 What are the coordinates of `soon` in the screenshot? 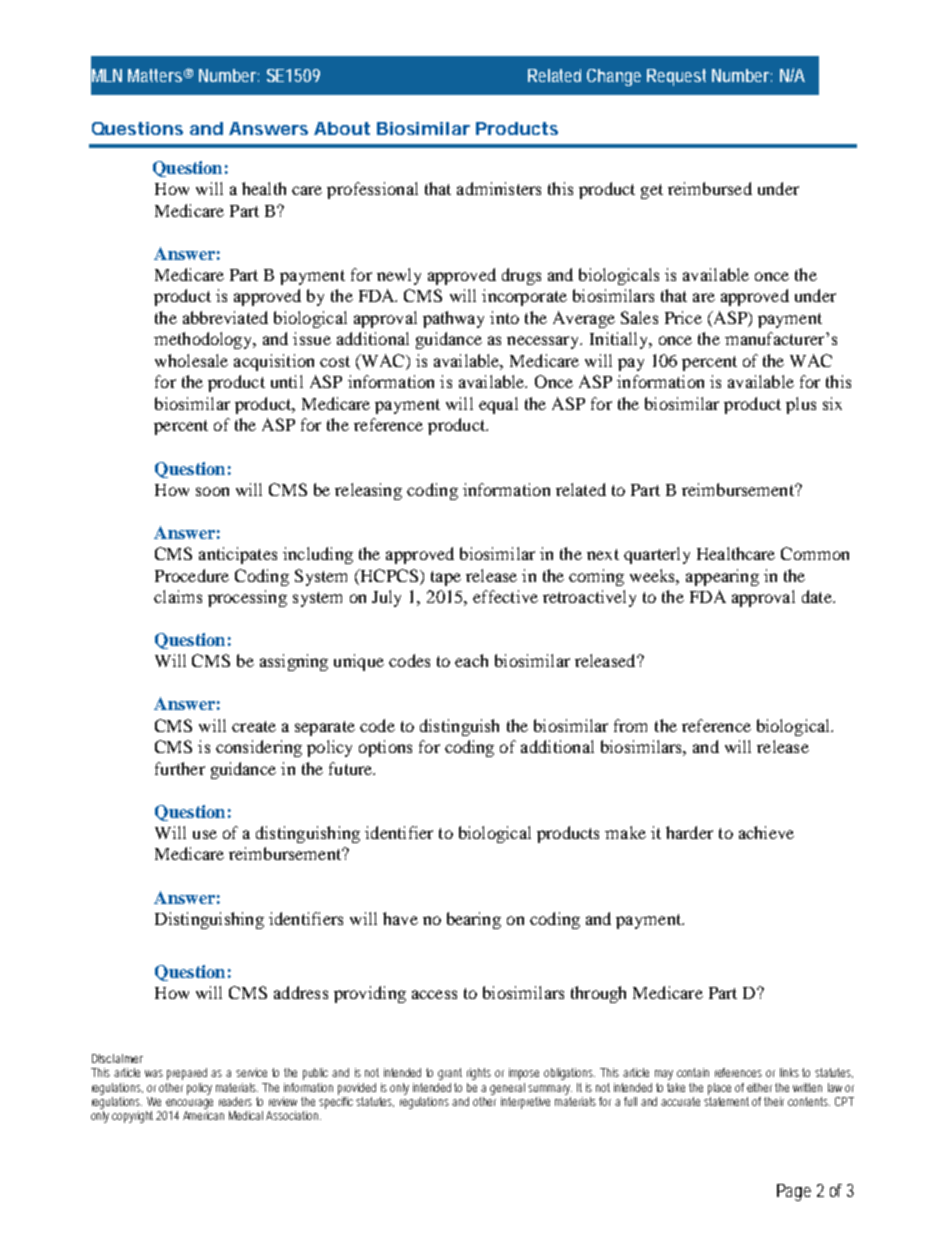 It's located at (212, 491).
